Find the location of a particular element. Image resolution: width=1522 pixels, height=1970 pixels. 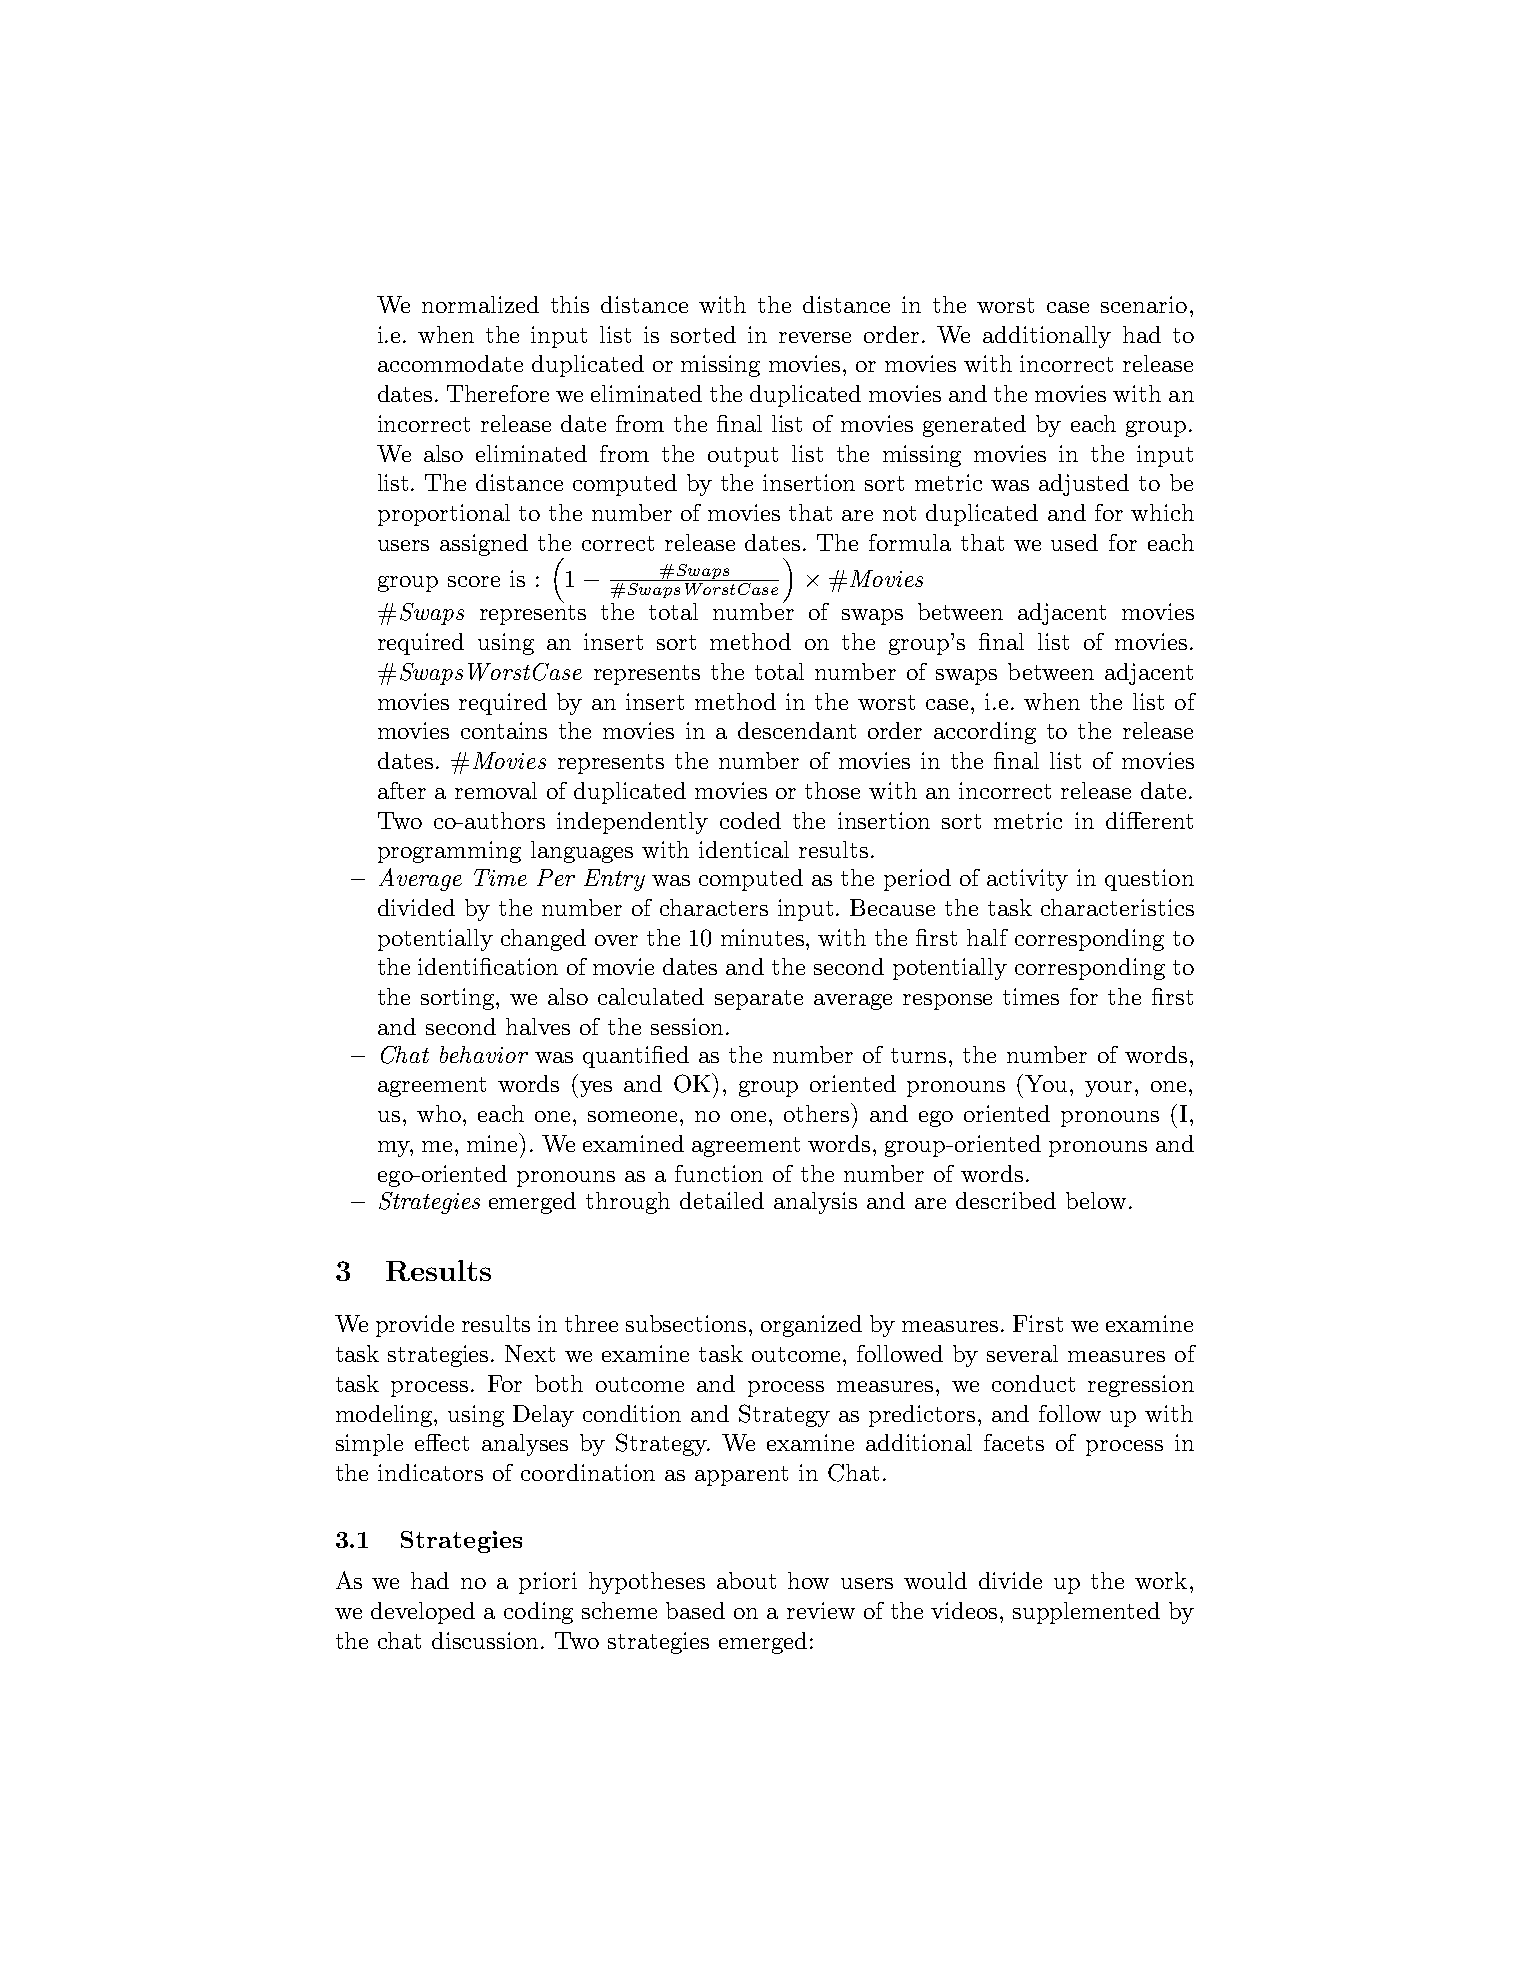

identification is located at coordinates (488, 966).
